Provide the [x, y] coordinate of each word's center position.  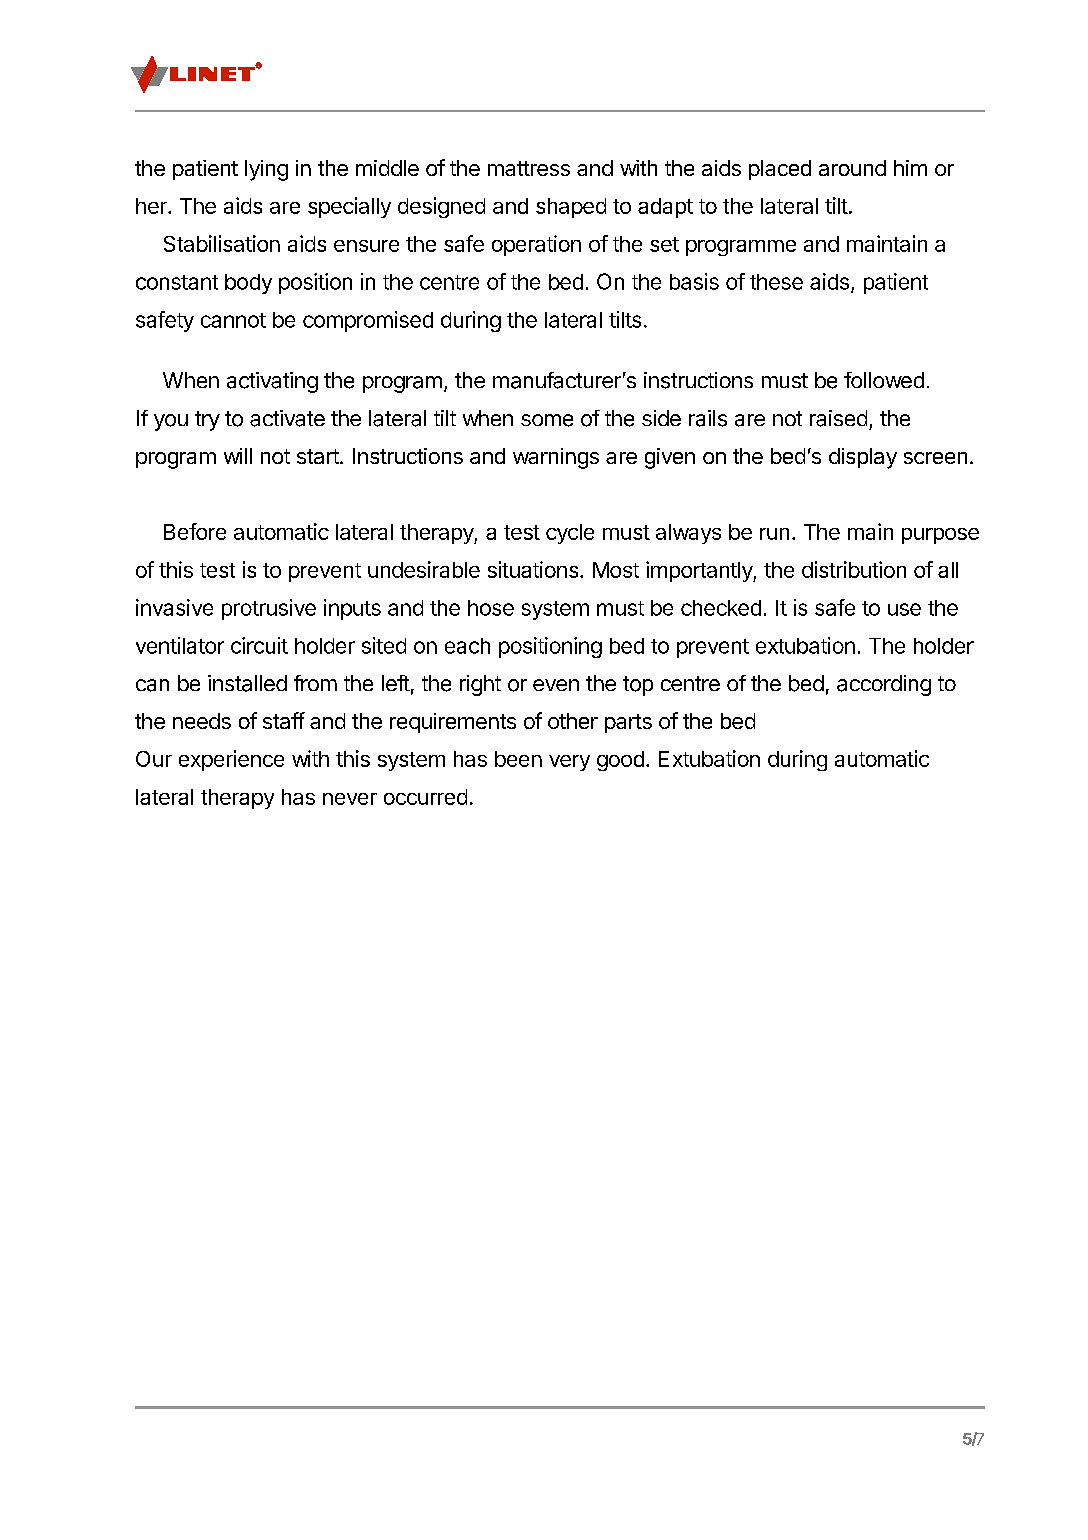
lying [266, 170]
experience [231, 760]
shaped [571, 208]
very [569, 763]
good [620, 761]
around [852, 168]
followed [884, 380]
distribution [854, 569]
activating [272, 382]
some [547, 420]
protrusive [269, 609]
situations [534, 569]
